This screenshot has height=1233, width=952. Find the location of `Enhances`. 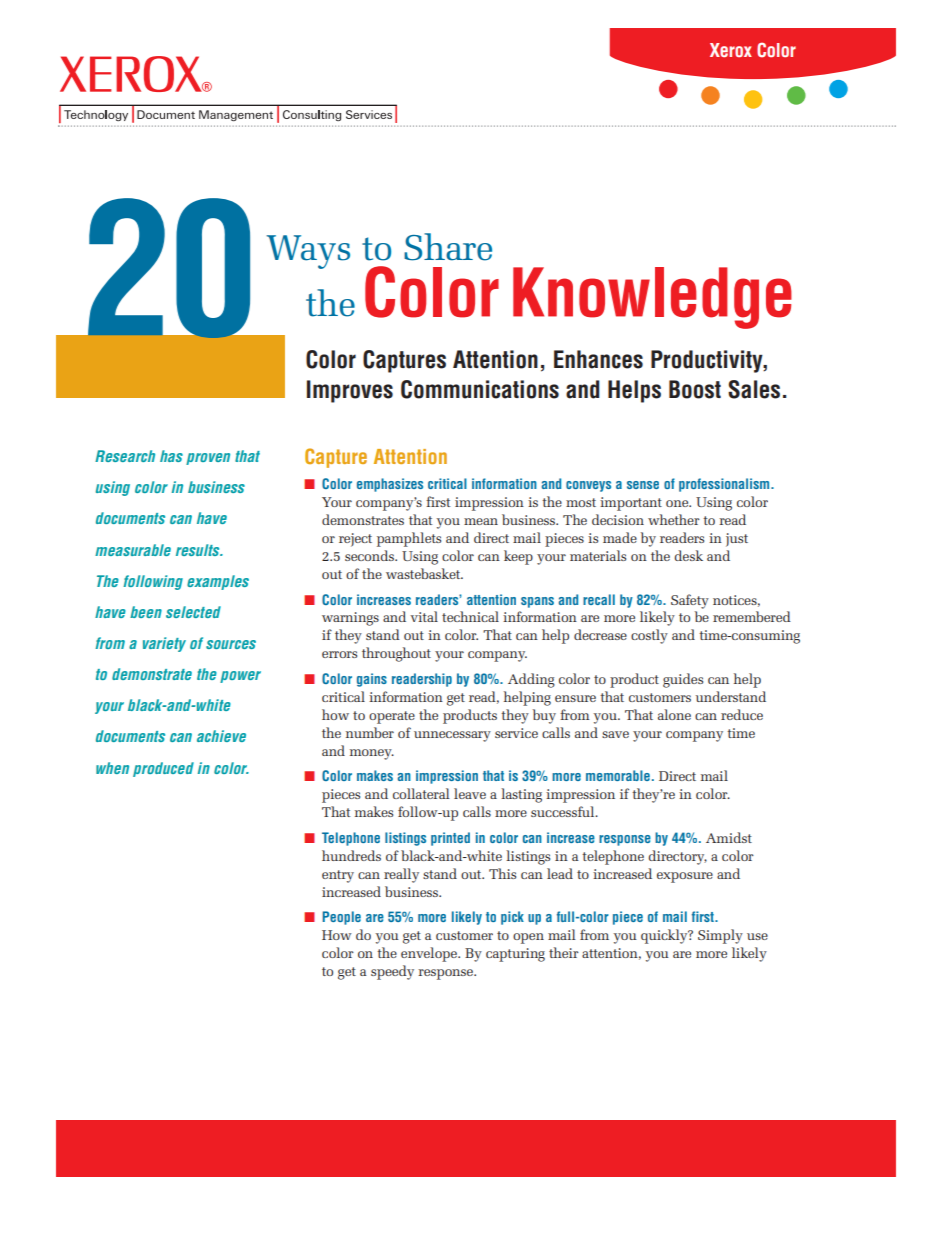

Enhances is located at coordinates (598, 359).
